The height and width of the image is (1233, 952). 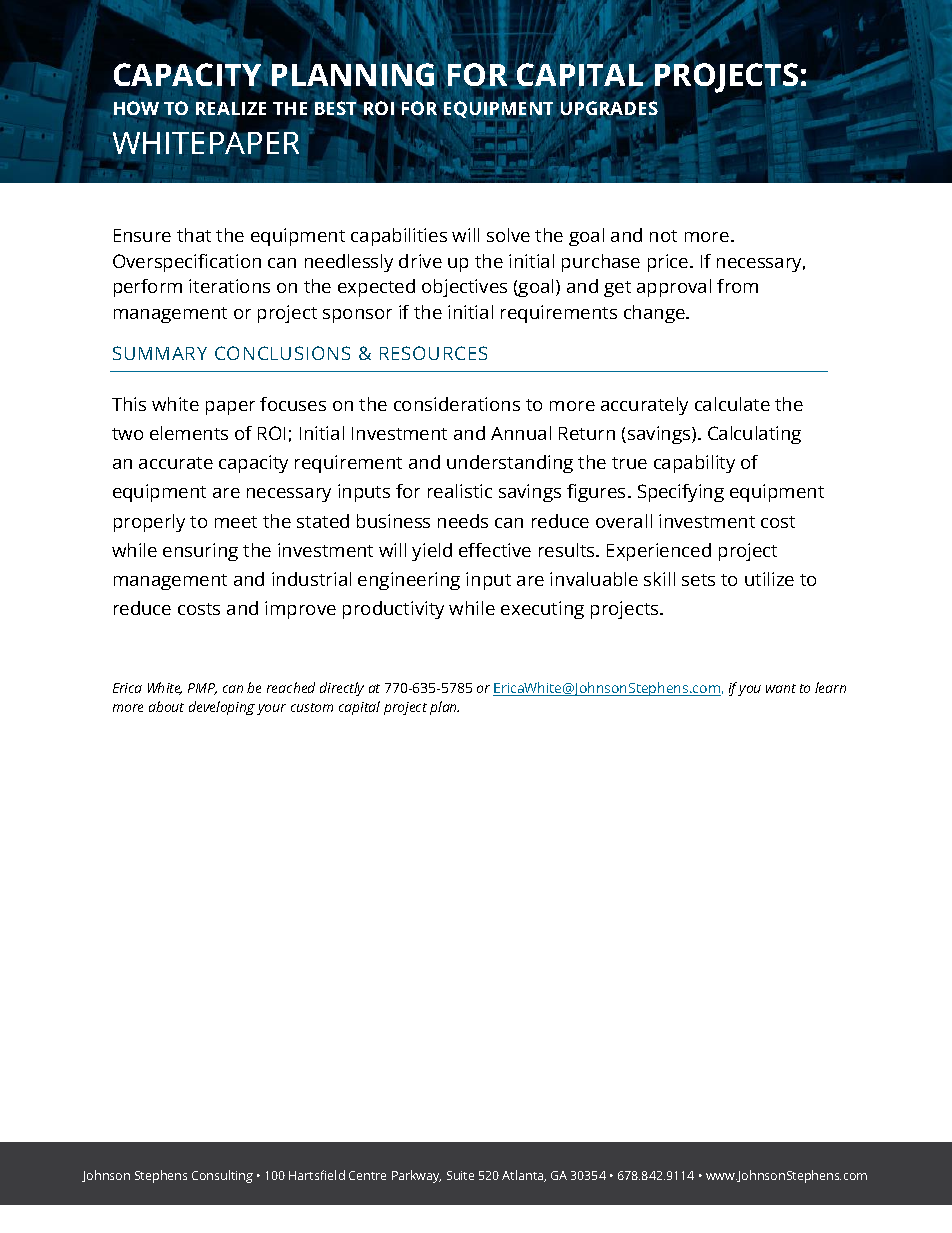 I want to click on Calculating, so click(x=754, y=435).
